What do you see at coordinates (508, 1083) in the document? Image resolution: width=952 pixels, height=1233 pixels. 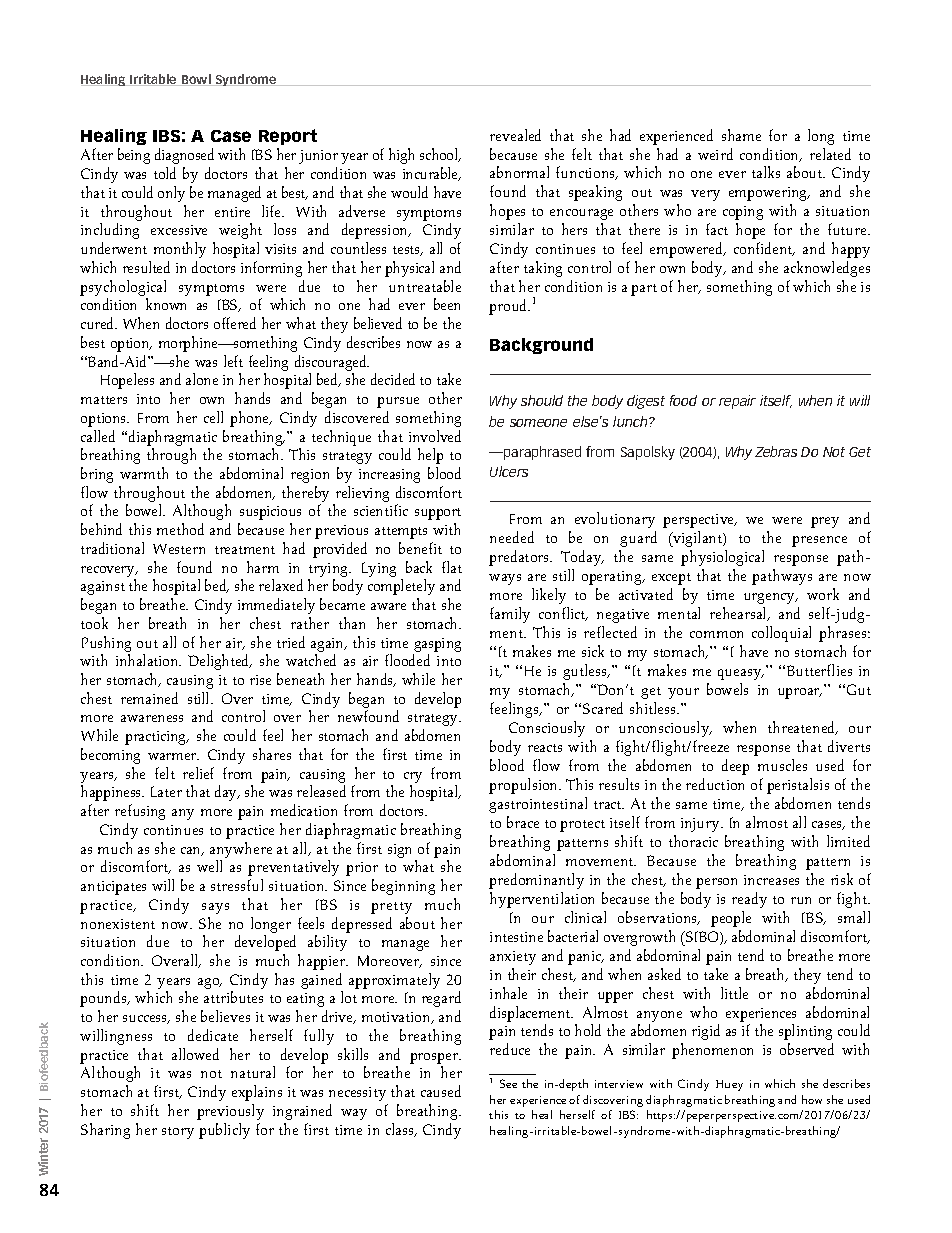 I see `See` at bounding box center [508, 1083].
